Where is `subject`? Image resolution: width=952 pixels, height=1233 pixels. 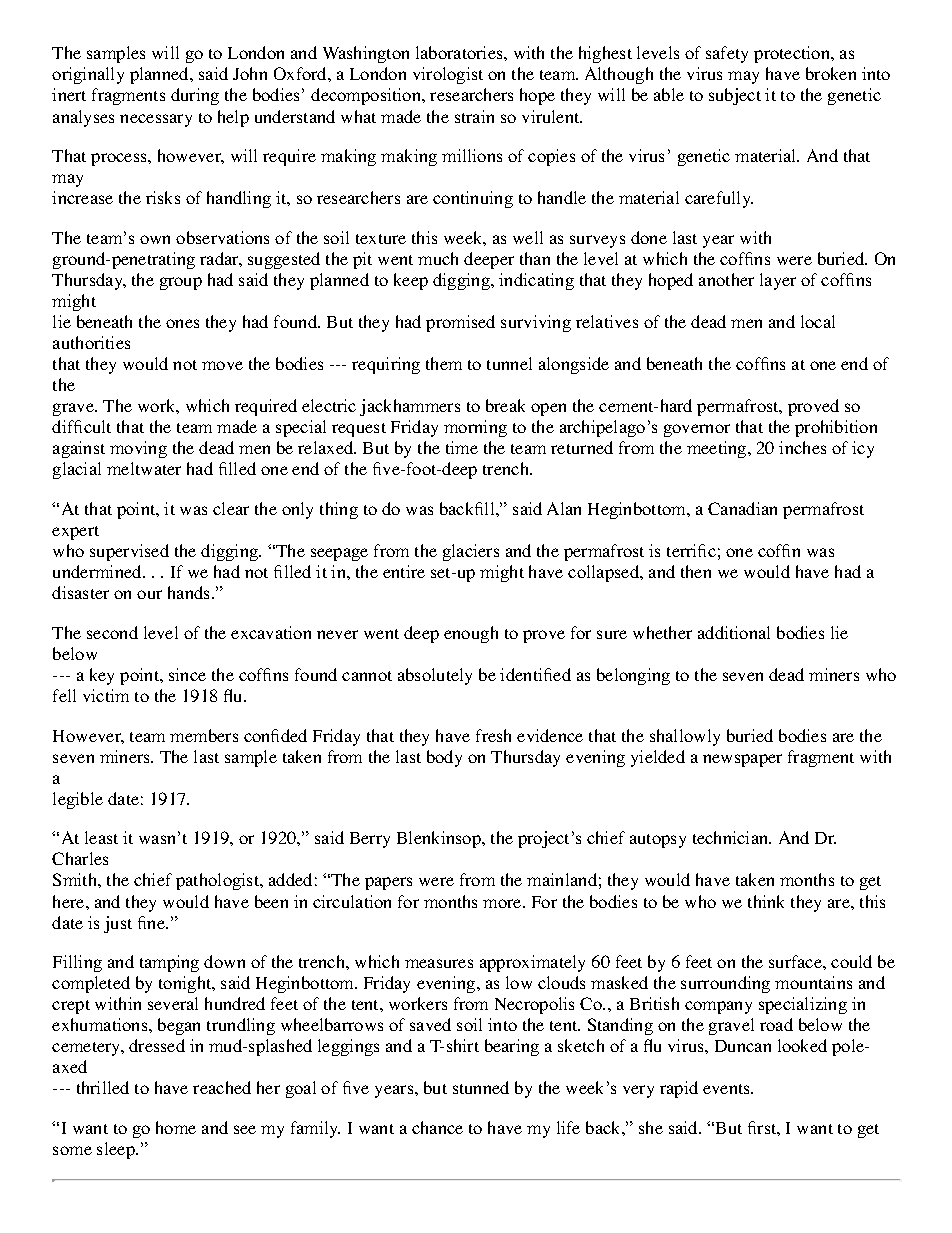
subject is located at coordinates (735, 96).
